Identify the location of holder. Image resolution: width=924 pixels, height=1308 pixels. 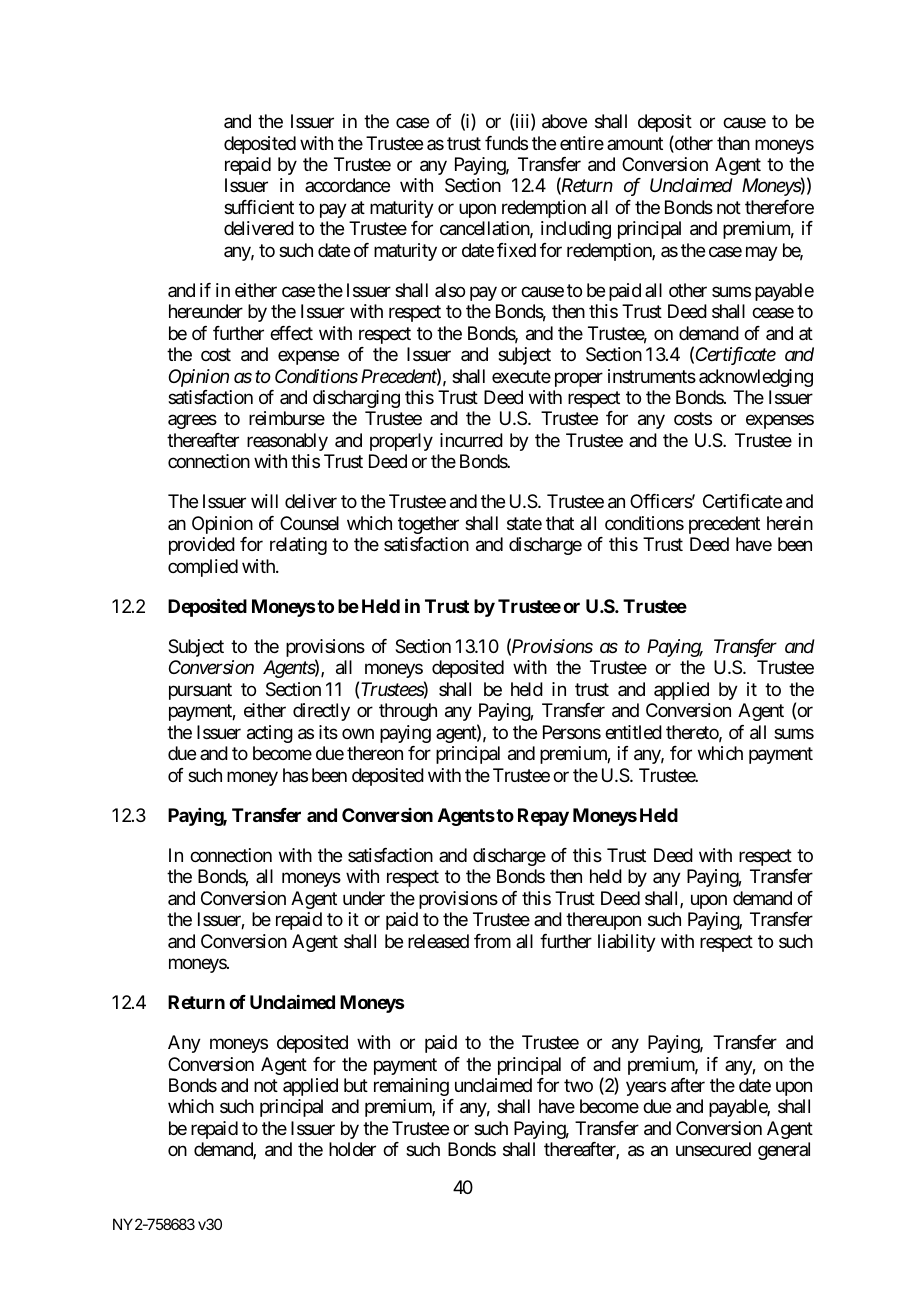
(352, 1149).
